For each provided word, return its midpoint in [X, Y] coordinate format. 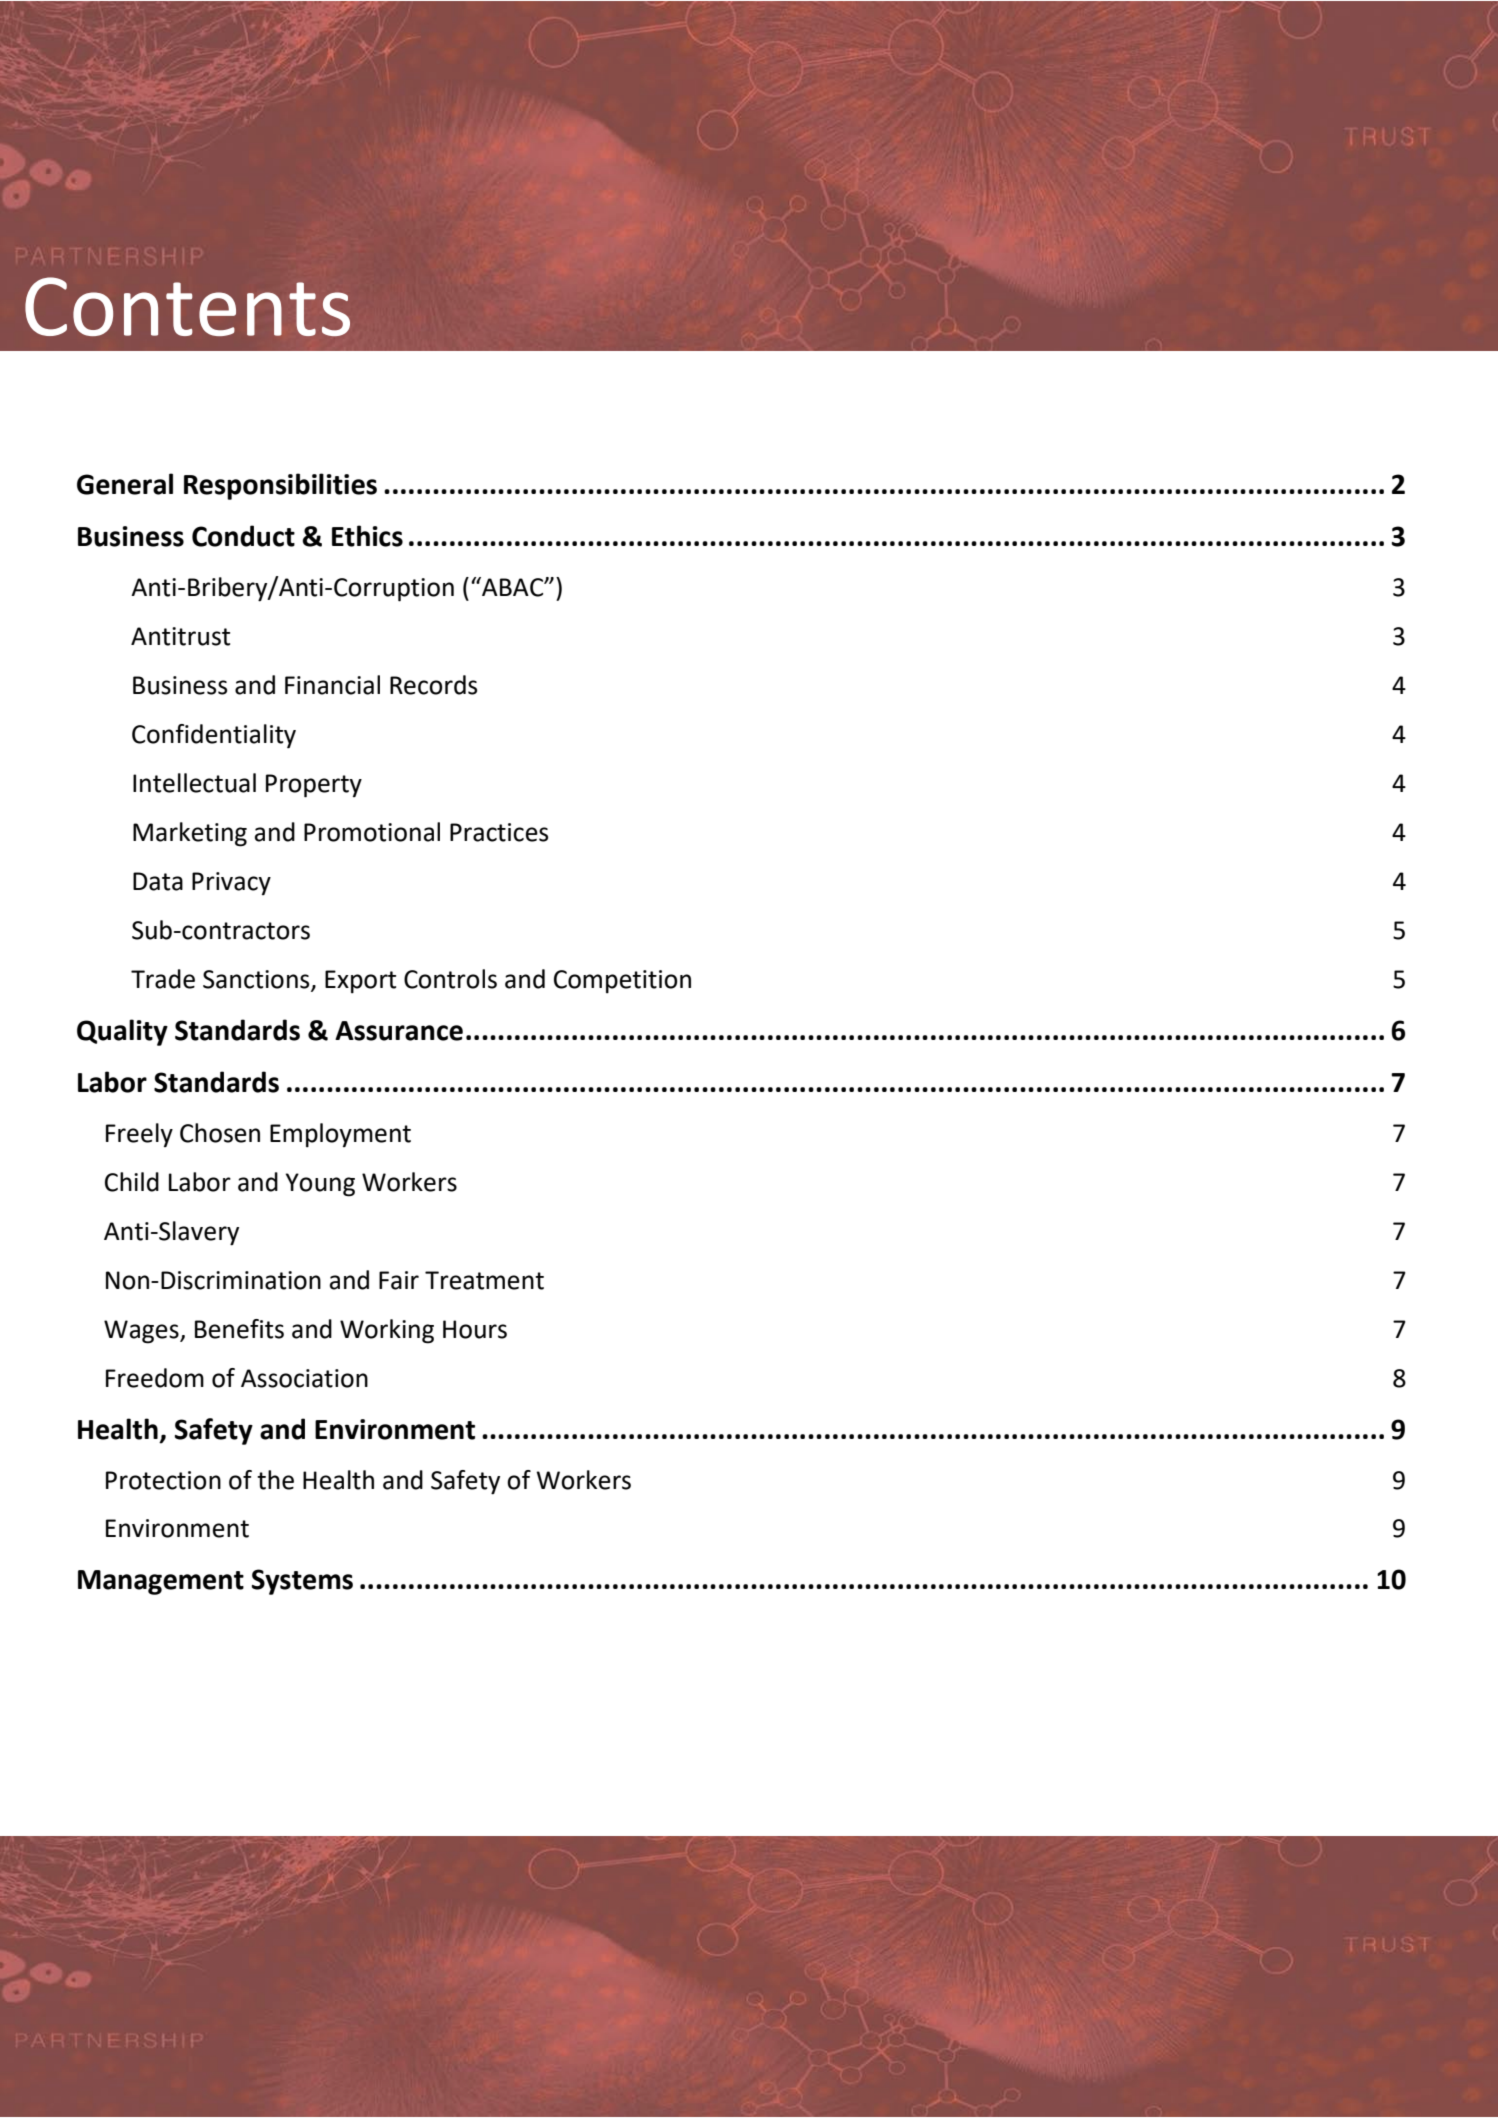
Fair [399, 1280]
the [275, 1480]
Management [161, 1582]
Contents [187, 306]
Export [360, 982]
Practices [499, 832]
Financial [332, 685]
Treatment [484, 1280]
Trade [163, 979]
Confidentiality [214, 736]
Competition [622, 982]
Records [433, 685]
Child [132, 1182]
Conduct [243, 536]
